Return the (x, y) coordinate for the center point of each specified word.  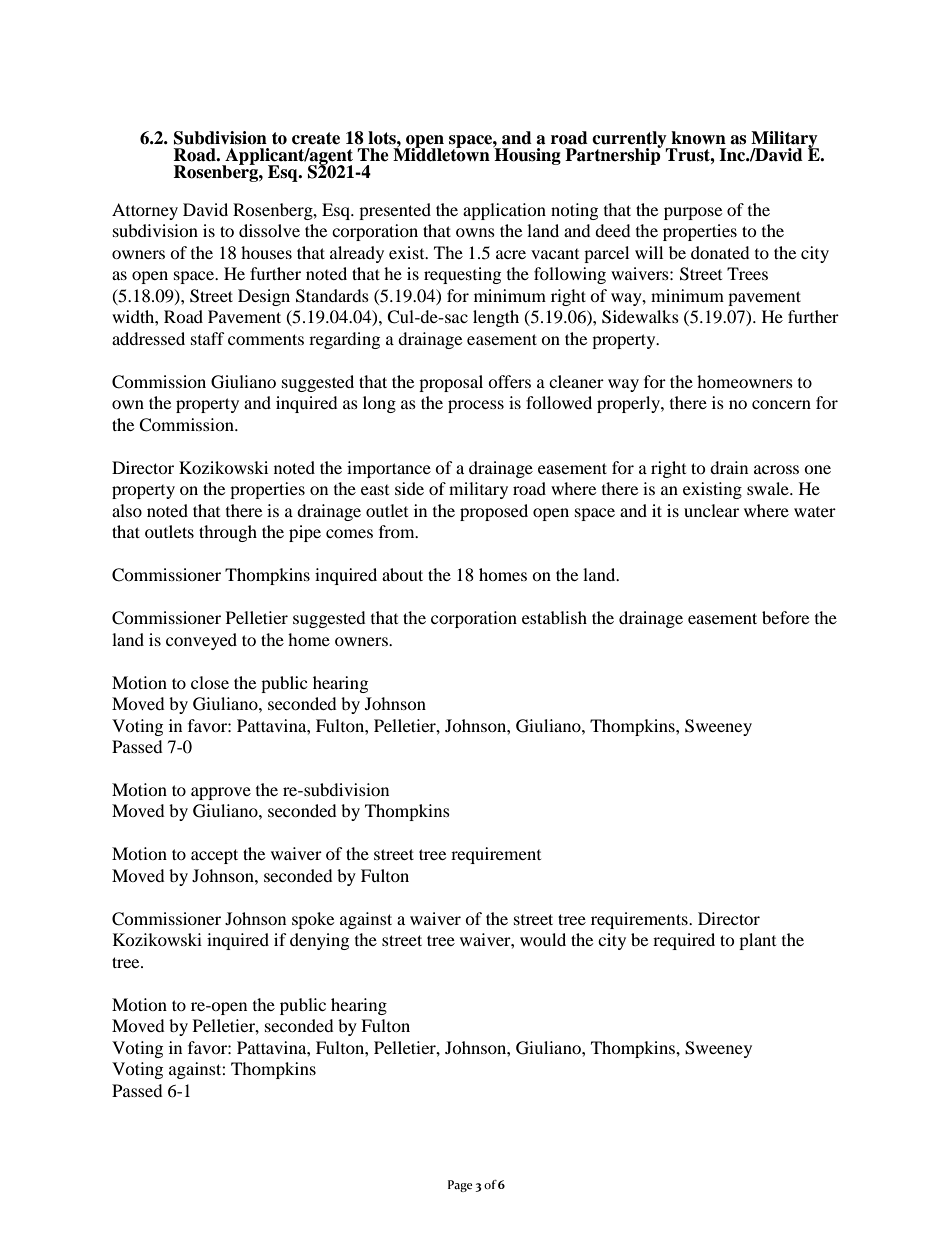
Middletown (441, 154)
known (698, 138)
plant (757, 941)
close (210, 682)
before (785, 617)
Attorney (145, 211)
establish (554, 617)
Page (460, 1186)
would (543, 939)
